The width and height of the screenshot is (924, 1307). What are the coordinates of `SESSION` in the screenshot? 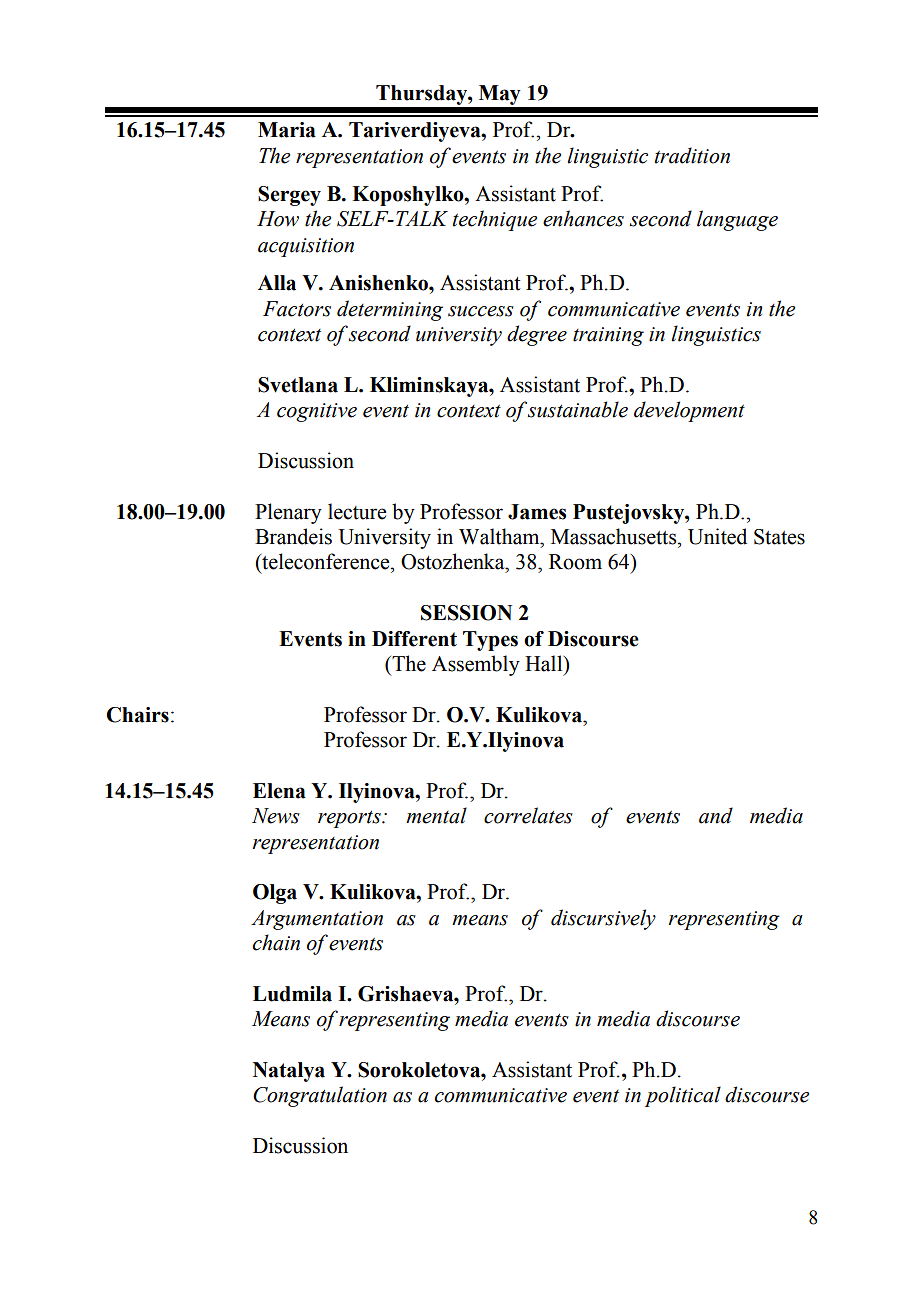 It's located at (466, 613).
